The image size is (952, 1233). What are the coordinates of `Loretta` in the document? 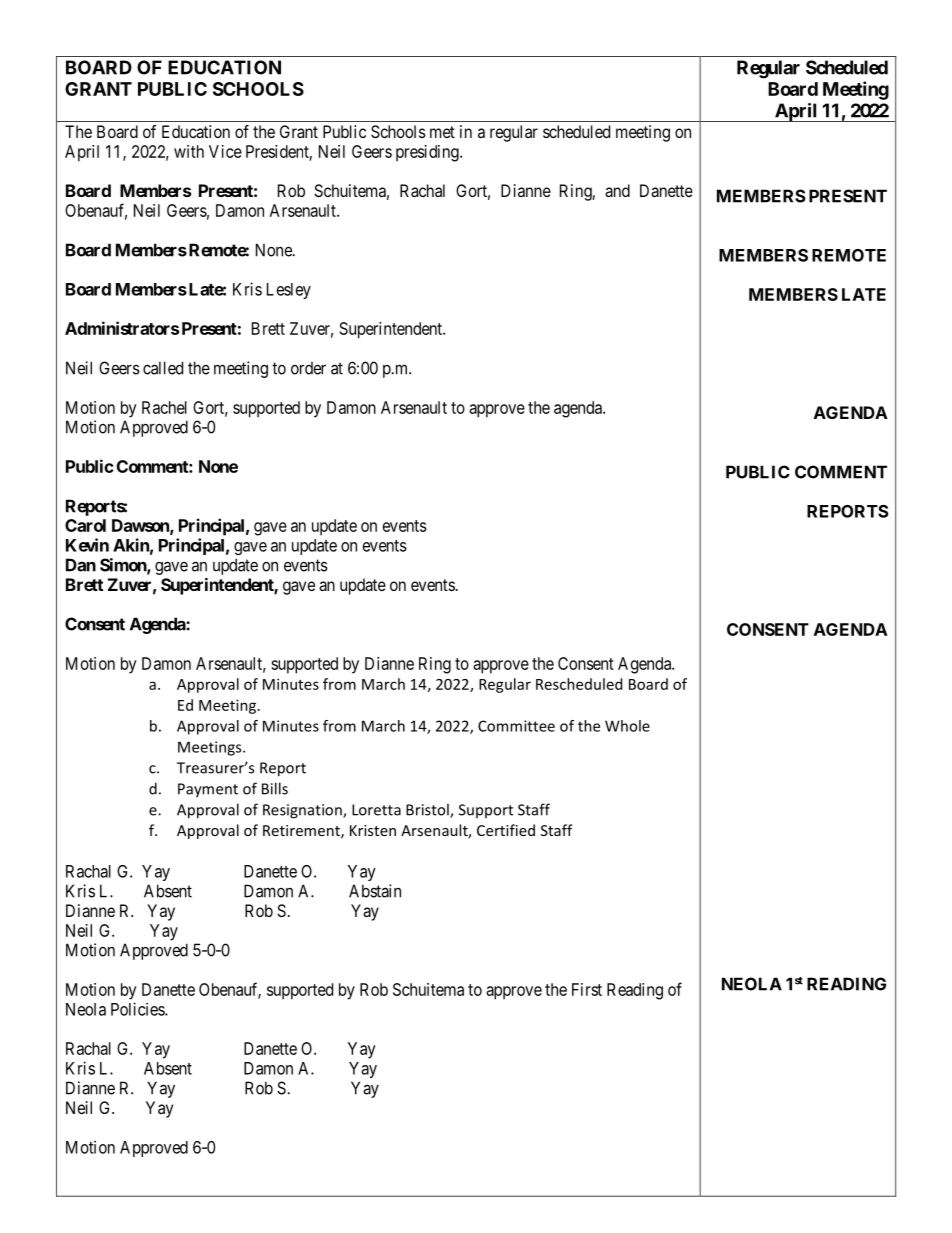 It's located at (376, 810).
